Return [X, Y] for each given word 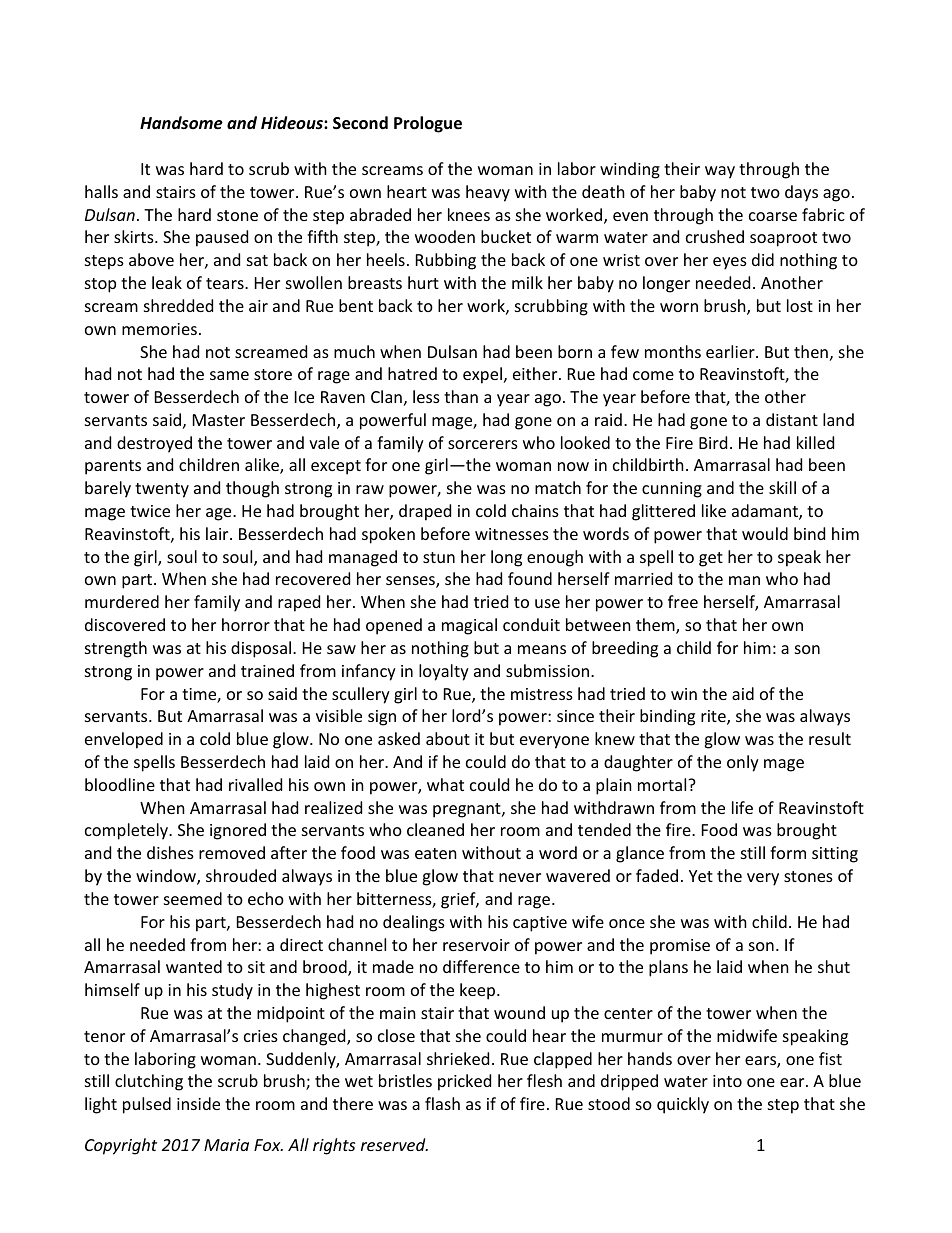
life [742, 807]
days [801, 193]
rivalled [255, 784]
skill [782, 487]
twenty [162, 490]
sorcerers [483, 444]
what [445, 784]
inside [198, 1103]
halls [101, 191]
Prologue [428, 124]
